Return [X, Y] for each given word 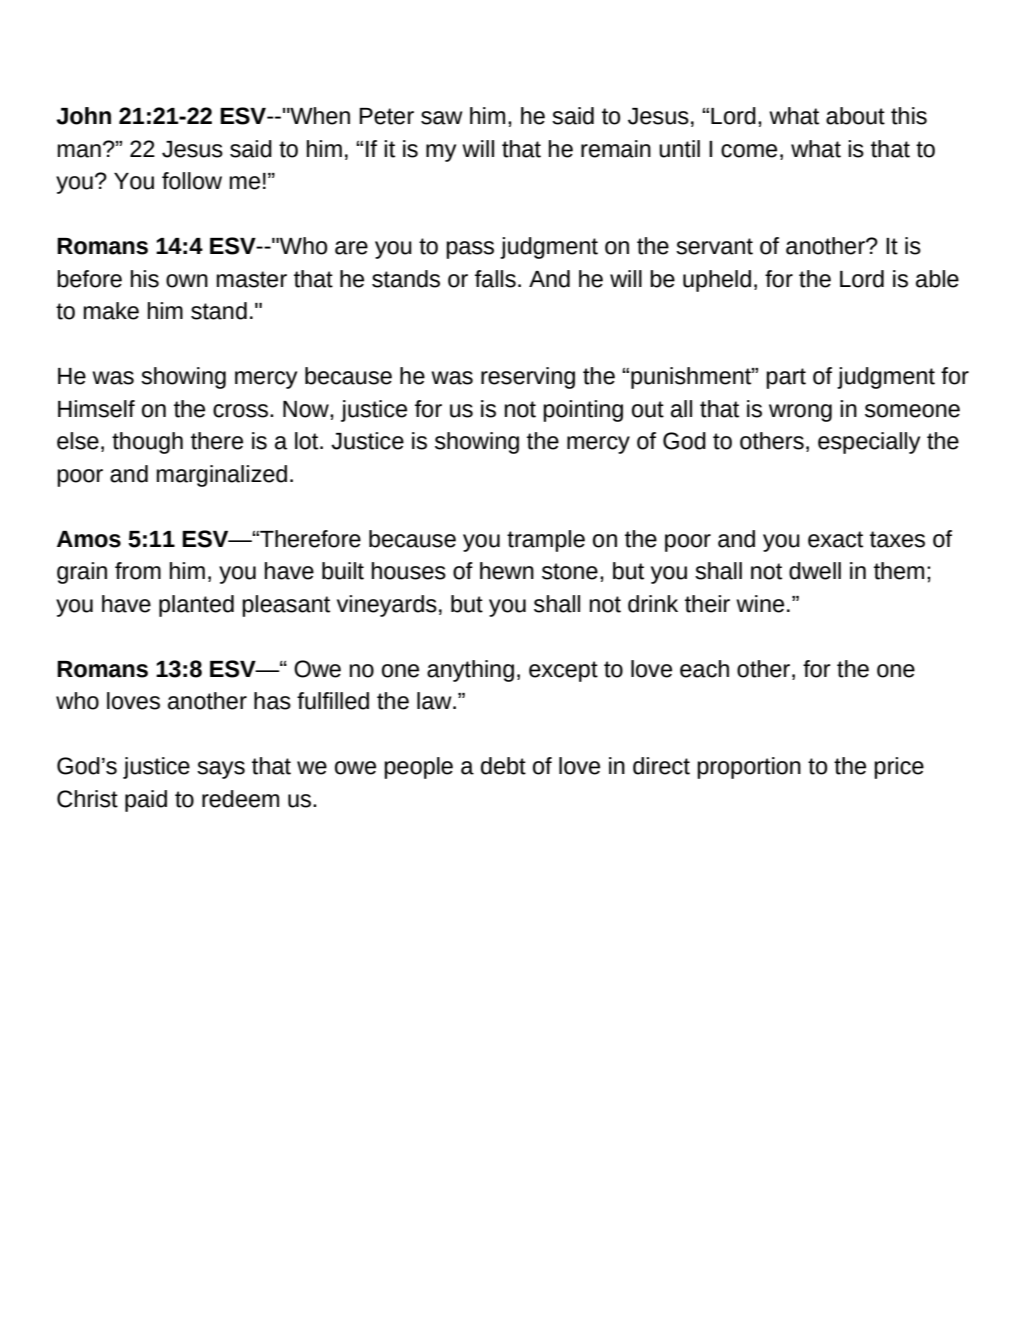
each [704, 669]
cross [242, 411]
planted [196, 606]
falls [495, 279]
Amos [89, 539]
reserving [528, 378]
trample [546, 541]
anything [470, 671]
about [855, 116]
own [187, 281]
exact [835, 539]
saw [441, 118]
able [937, 279]
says [221, 770]
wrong [800, 413]
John [83, 116]
